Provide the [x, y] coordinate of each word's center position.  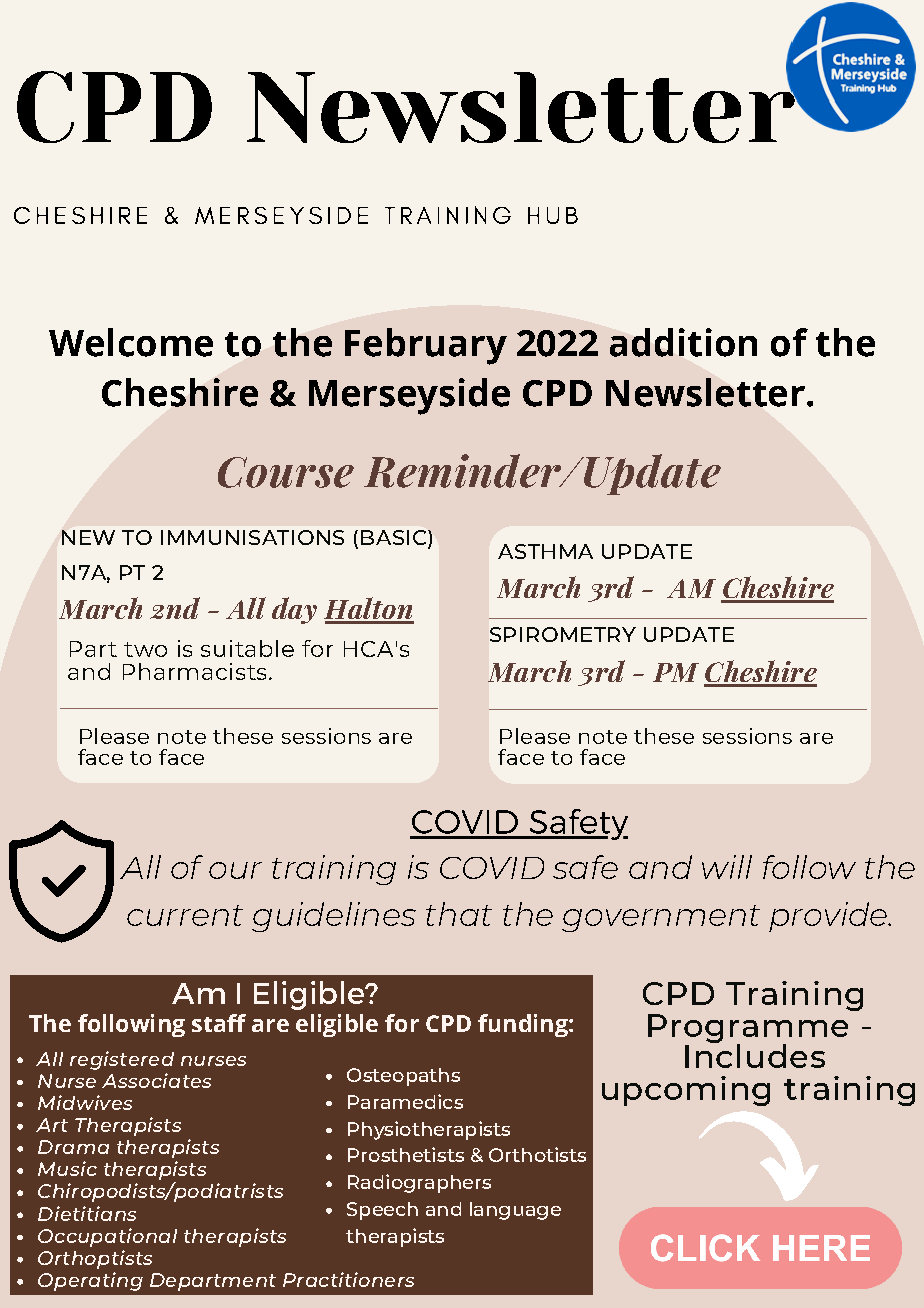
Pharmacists [194, 671]
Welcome [131, 342]
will [727, 867]
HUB [553, 215]
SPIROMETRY [563, 634]
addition [683, 342]
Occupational [107, 1237]
